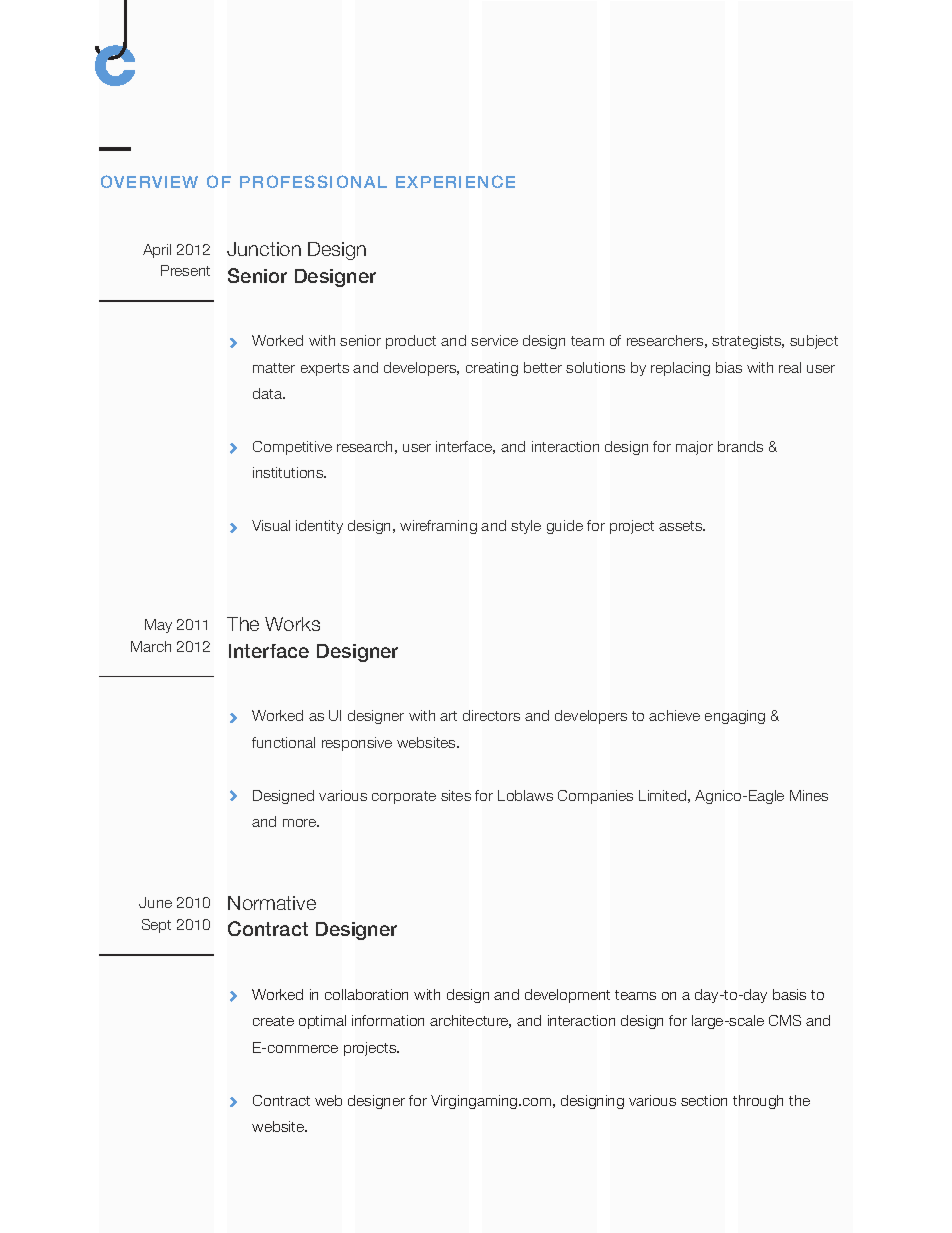 The image size is (952, 1233). What do you see at coordinates (388, 1020) in the image?
I see `information` at bounding box center [388, 1020].
